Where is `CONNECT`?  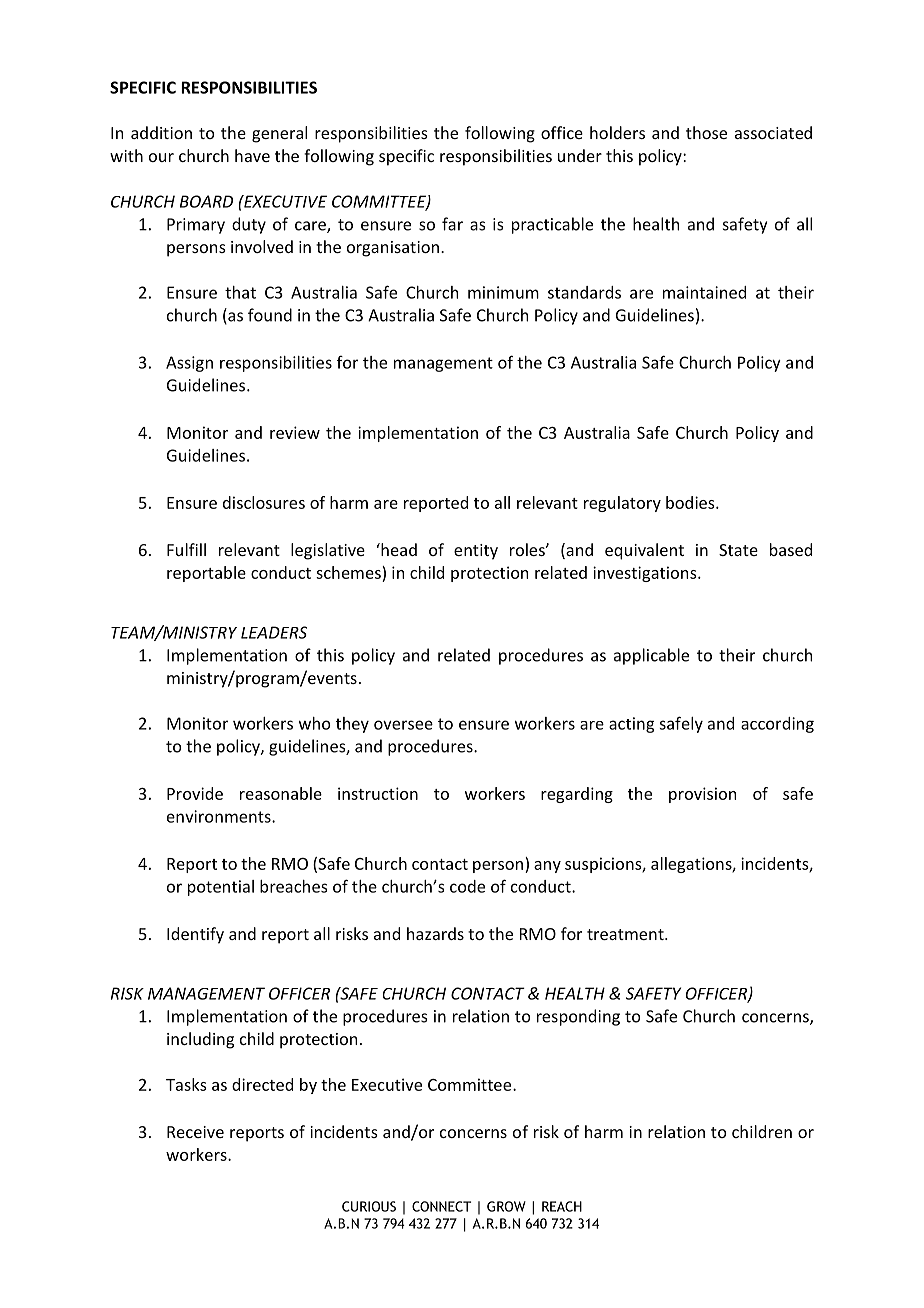 CONNECT is located at coordinates (441, 1206).
